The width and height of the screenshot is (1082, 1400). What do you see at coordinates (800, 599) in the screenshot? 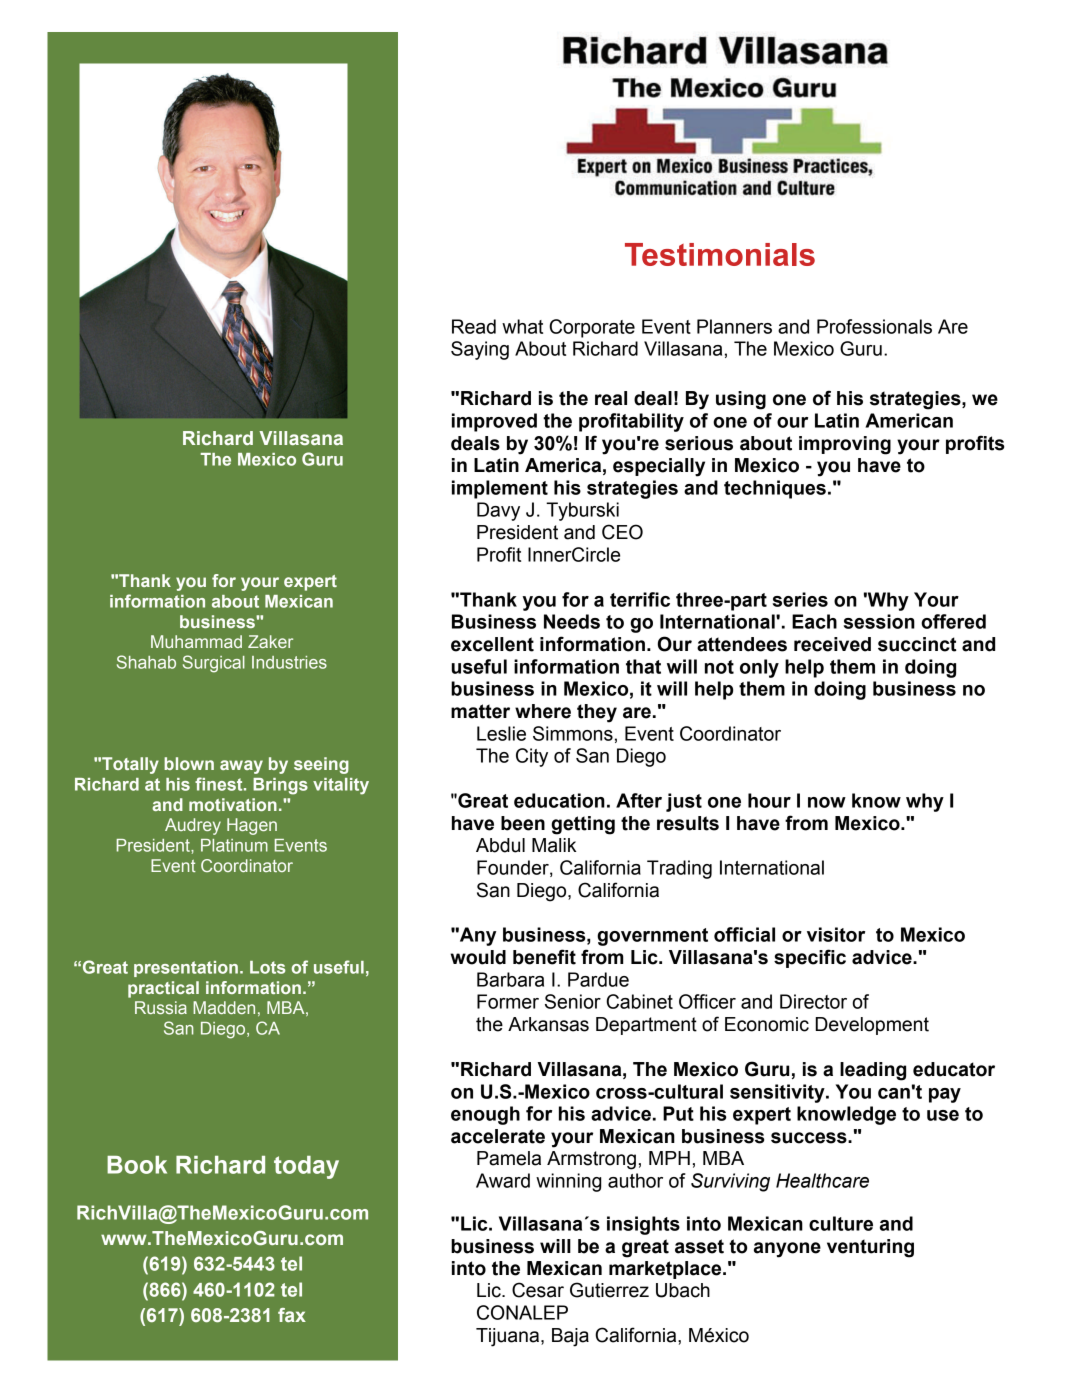
I see `series` at bounding box center [800, 599].
